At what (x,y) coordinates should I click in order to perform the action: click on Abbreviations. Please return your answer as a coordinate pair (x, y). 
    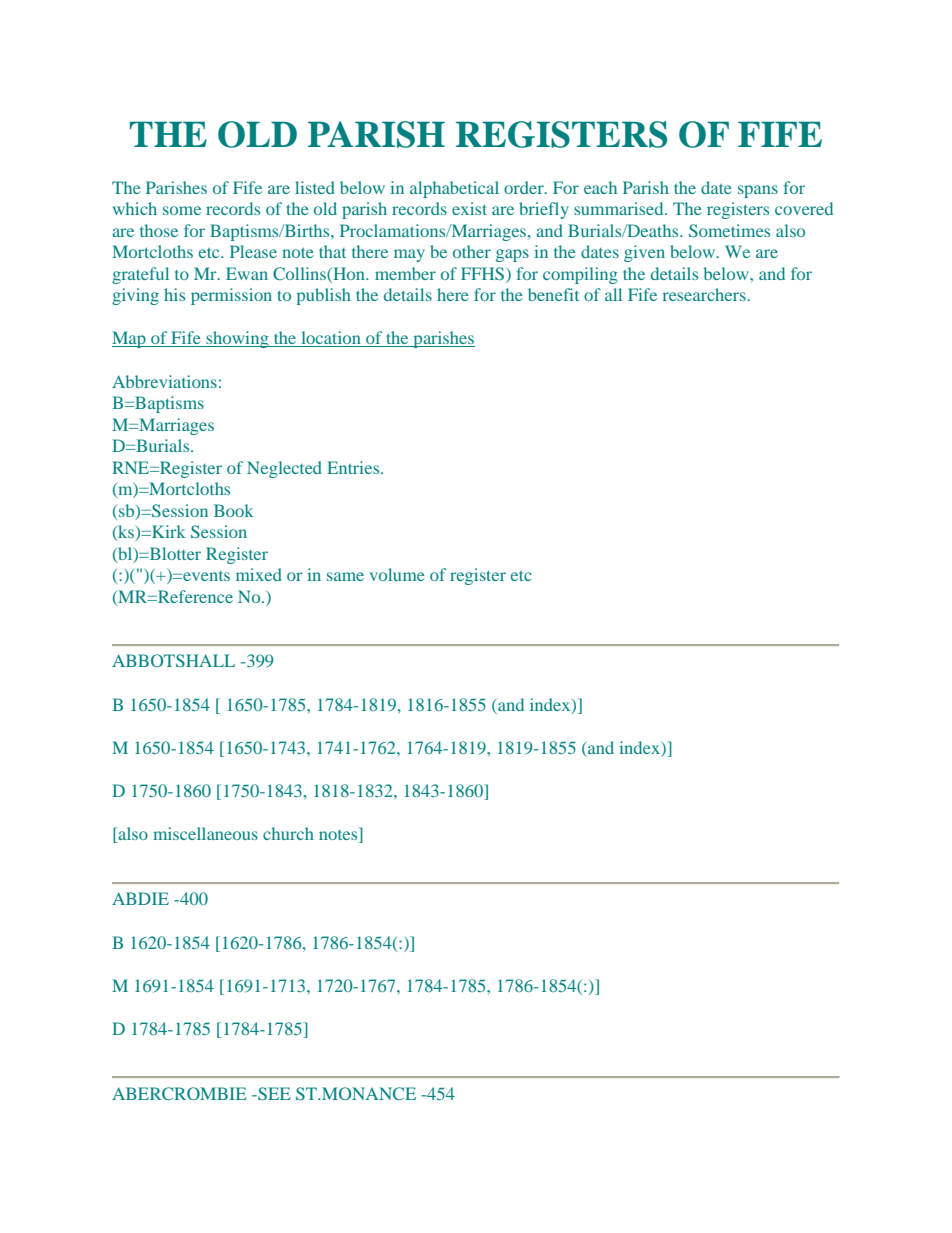
    Looking at the image, I should click on (164, 381).
